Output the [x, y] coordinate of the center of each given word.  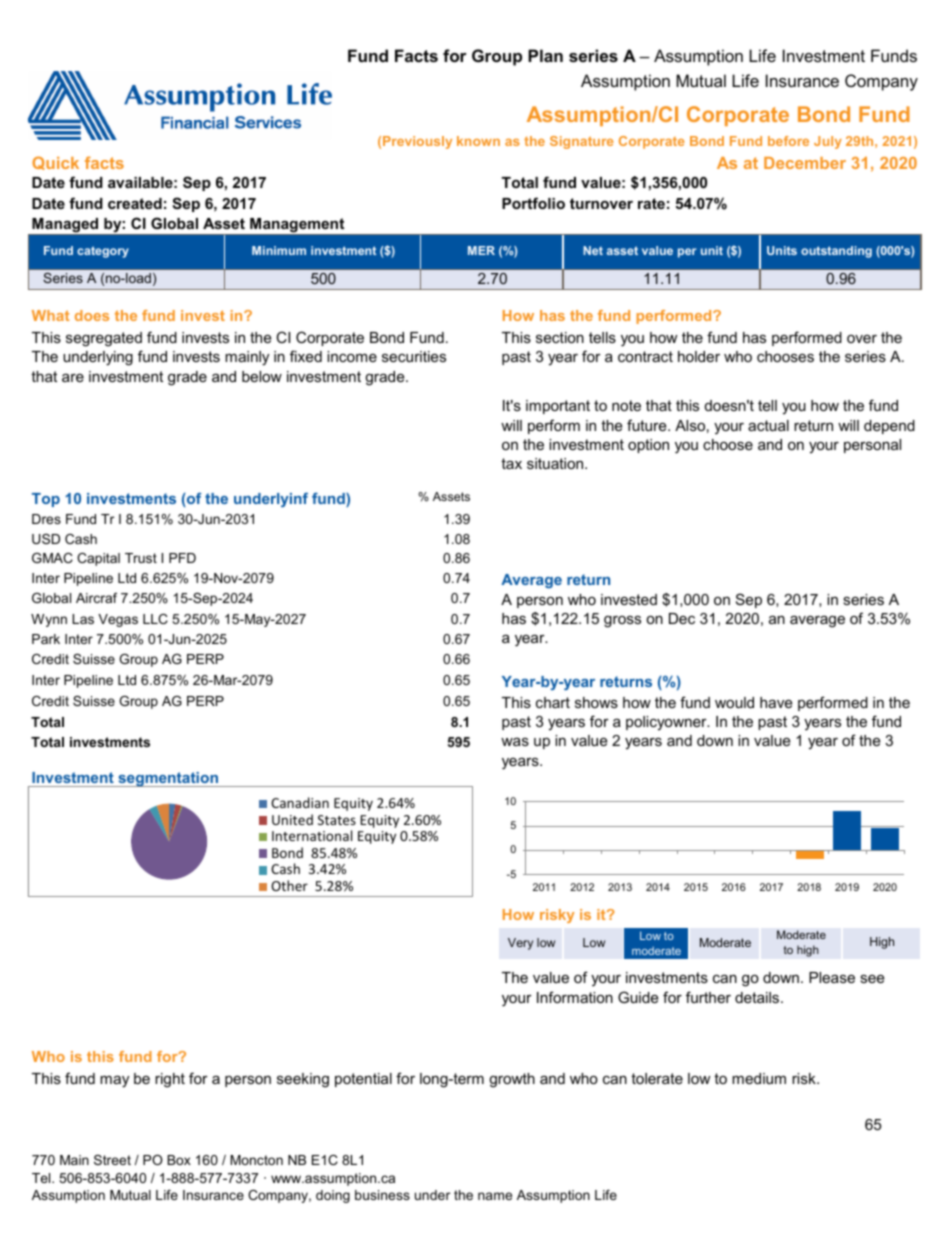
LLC [155, 619]
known [478, 141]
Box [179, 1160]
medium [759, 1078]
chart [553, 702]
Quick [55, 163]
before [788, 141]
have [776, 702]
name [495, 1196]
